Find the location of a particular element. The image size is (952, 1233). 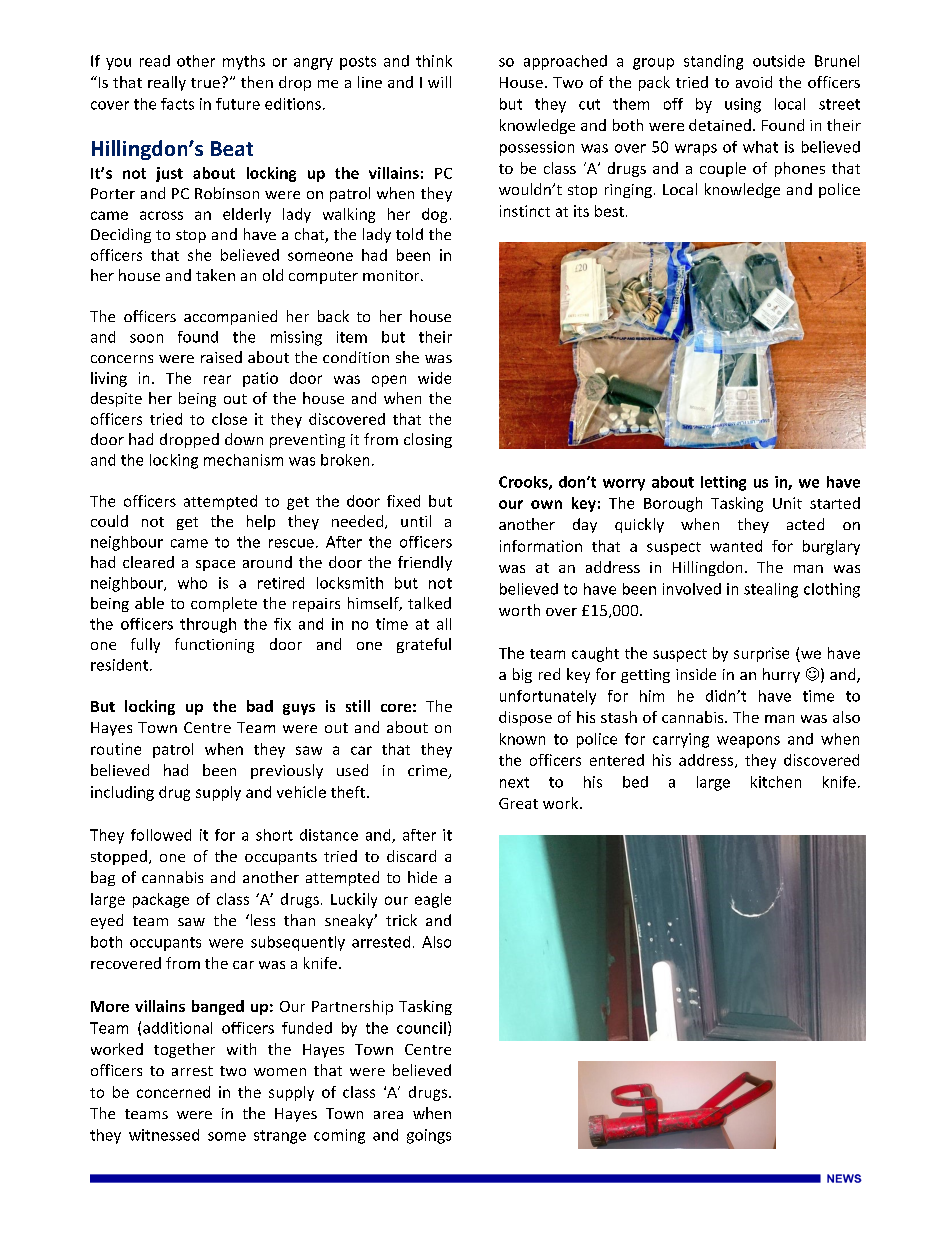

stealing is located at coordinates (771, 590).
